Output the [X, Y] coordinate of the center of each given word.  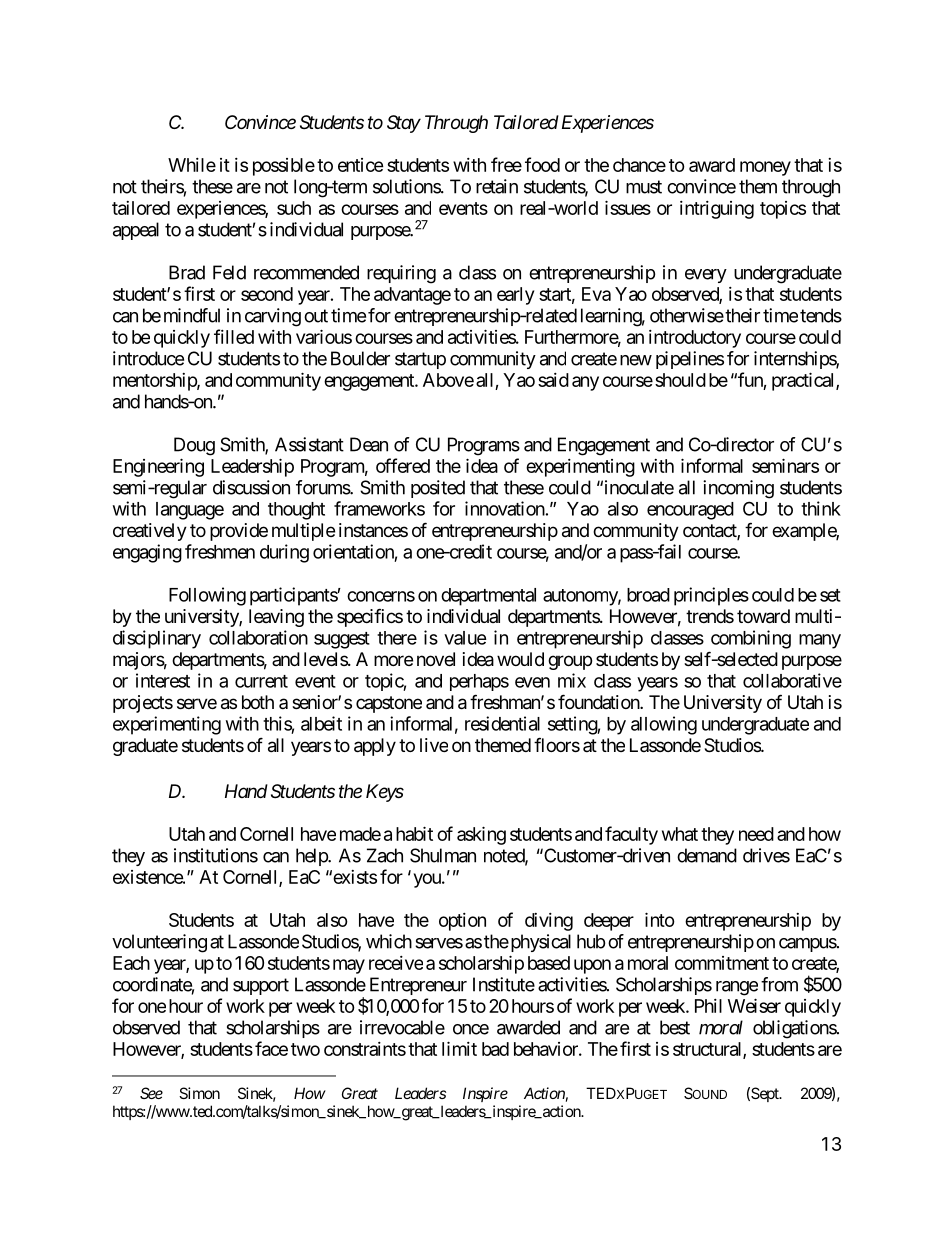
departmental [488, 597]
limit [459, 1048]
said [553, 380]
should [680, 380]
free [506, 164]
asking [481, 835]
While [192, 165]
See [151, 1093]
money [765, 168]
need [756, 834]
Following [207, 596]
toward [763, 616]
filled [234, 336]
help [312, 857]
